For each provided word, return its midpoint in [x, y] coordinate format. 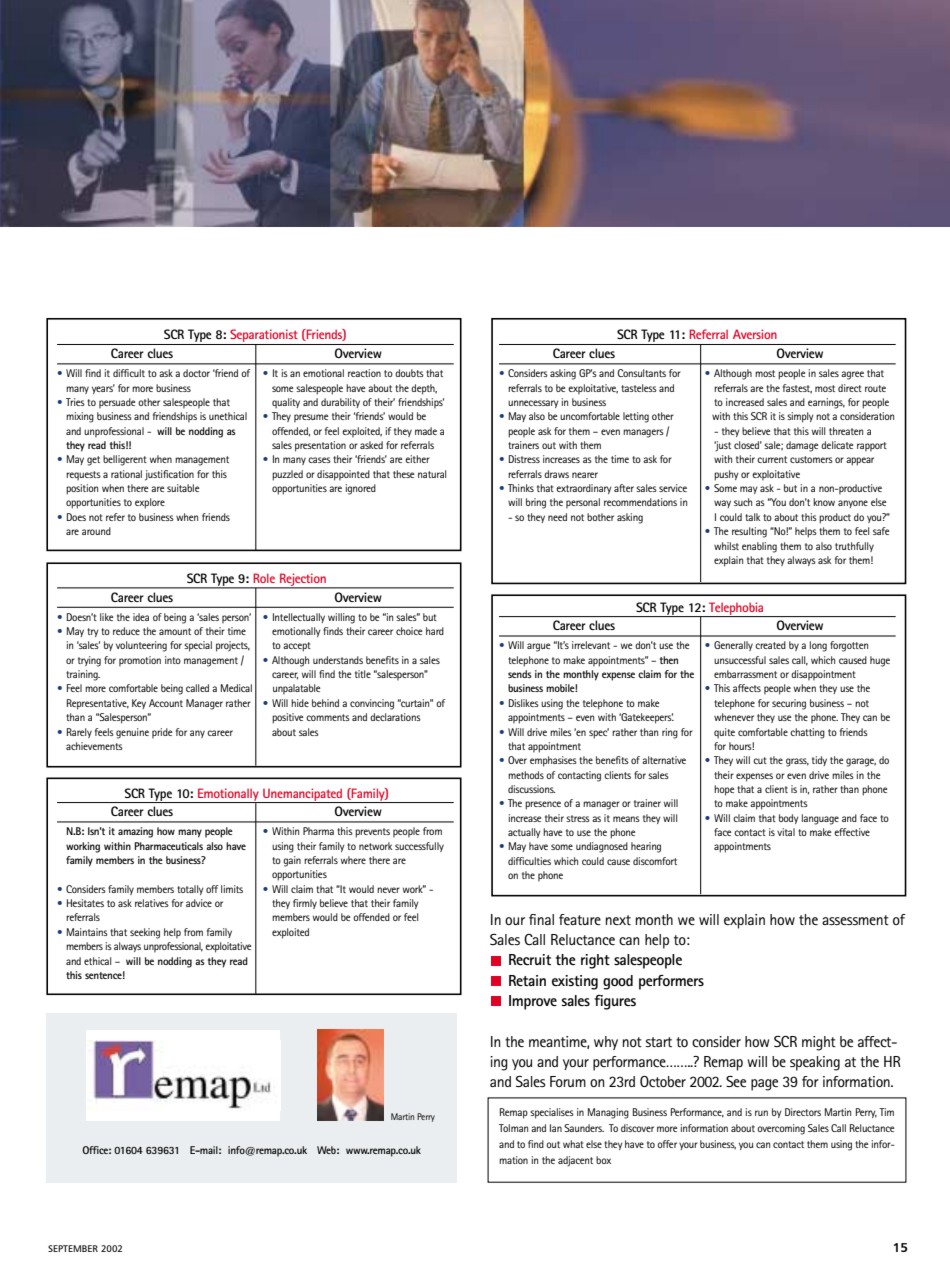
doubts [409, 373]
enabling [759, 547]
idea [141, 617]
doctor [196, 373]
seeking [145, 933]
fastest [797, 388]
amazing [135, 832]
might [819, 1043]
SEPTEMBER [73, 1248]
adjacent [575, 1161]
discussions [531, 789]
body [789, 819]
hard [435, 631]
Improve [533, 1002]
